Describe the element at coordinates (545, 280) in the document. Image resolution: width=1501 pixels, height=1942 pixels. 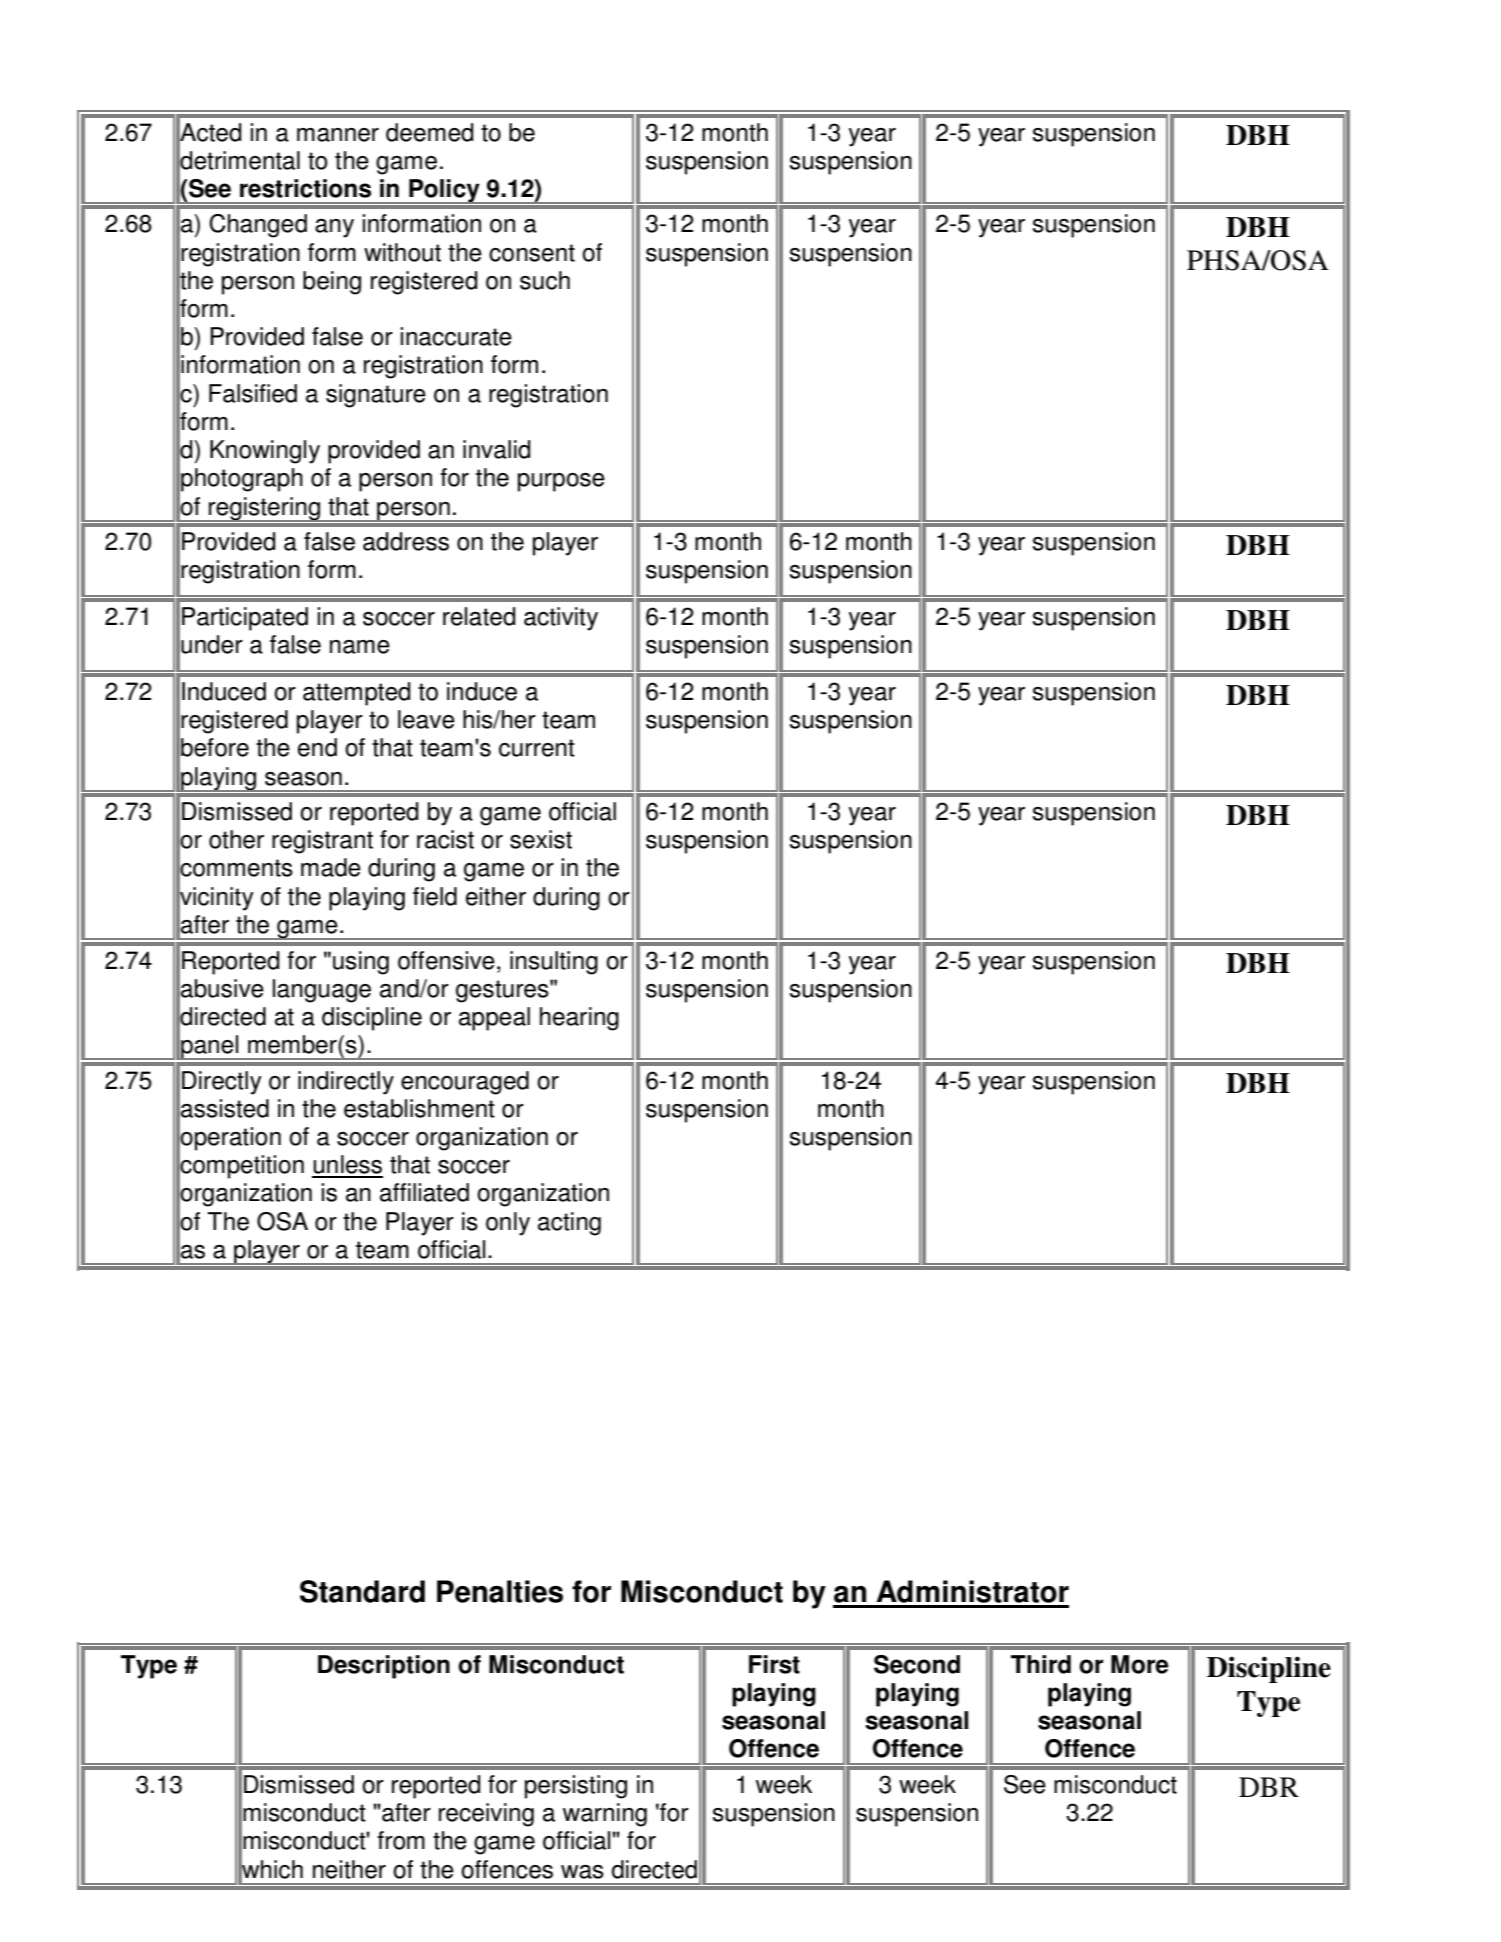
I see `such` at that location.
